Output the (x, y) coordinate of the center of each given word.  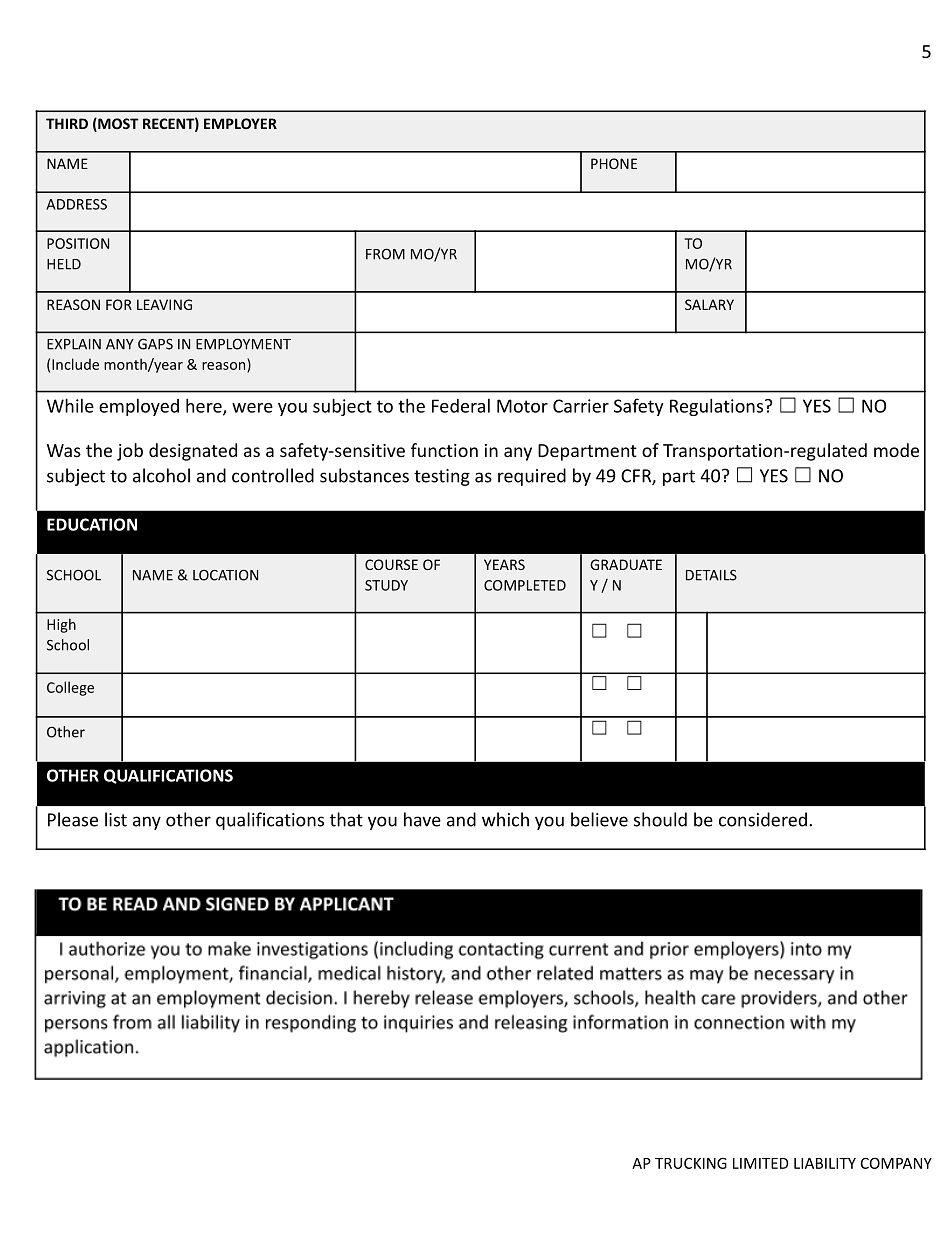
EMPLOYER (240, 123)
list (116, 819)
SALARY (709, 304)
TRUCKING (691, 1163)
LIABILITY (825, 1163)
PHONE (614, 163)
